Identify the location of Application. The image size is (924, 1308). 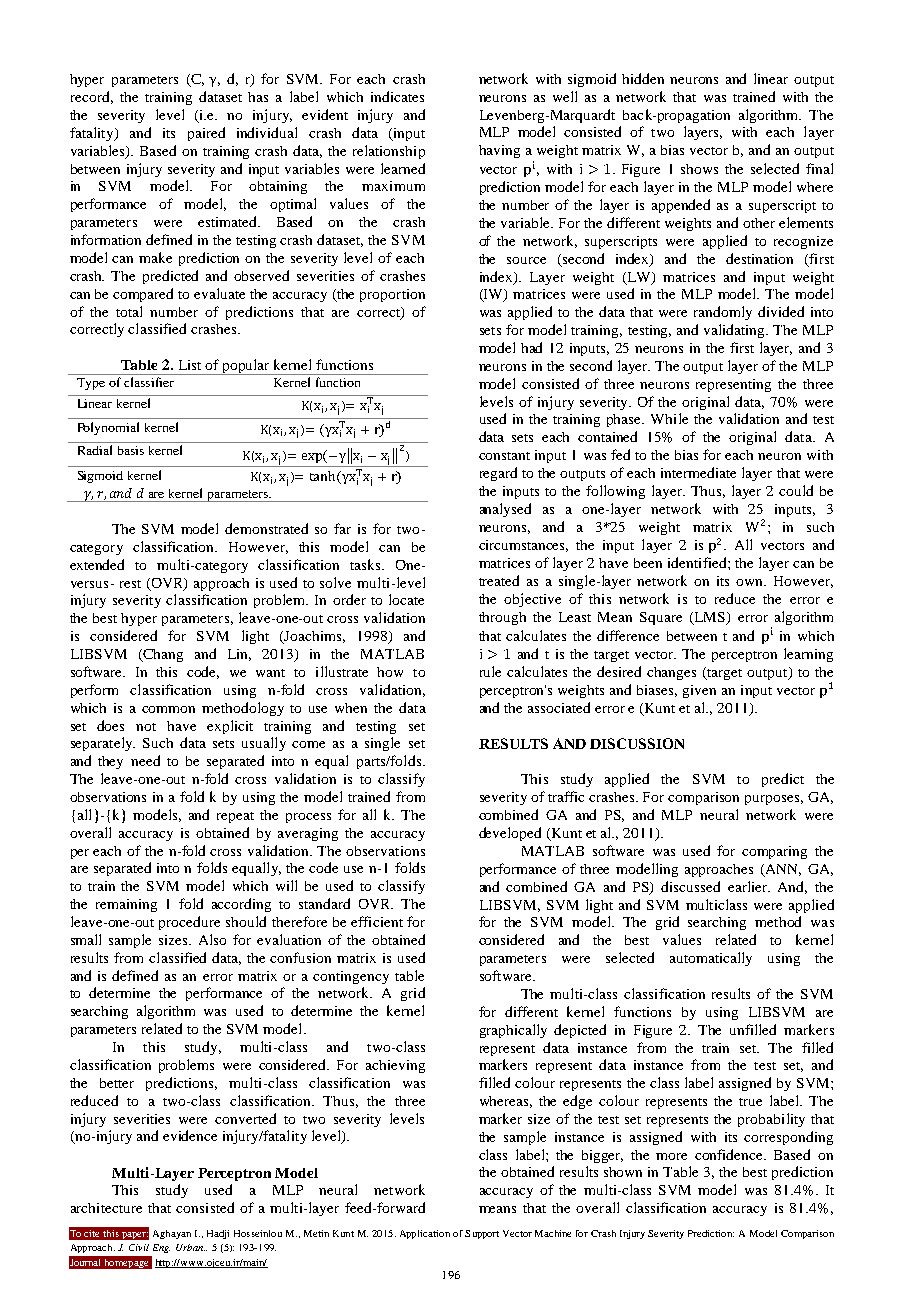
(425, 1234).
